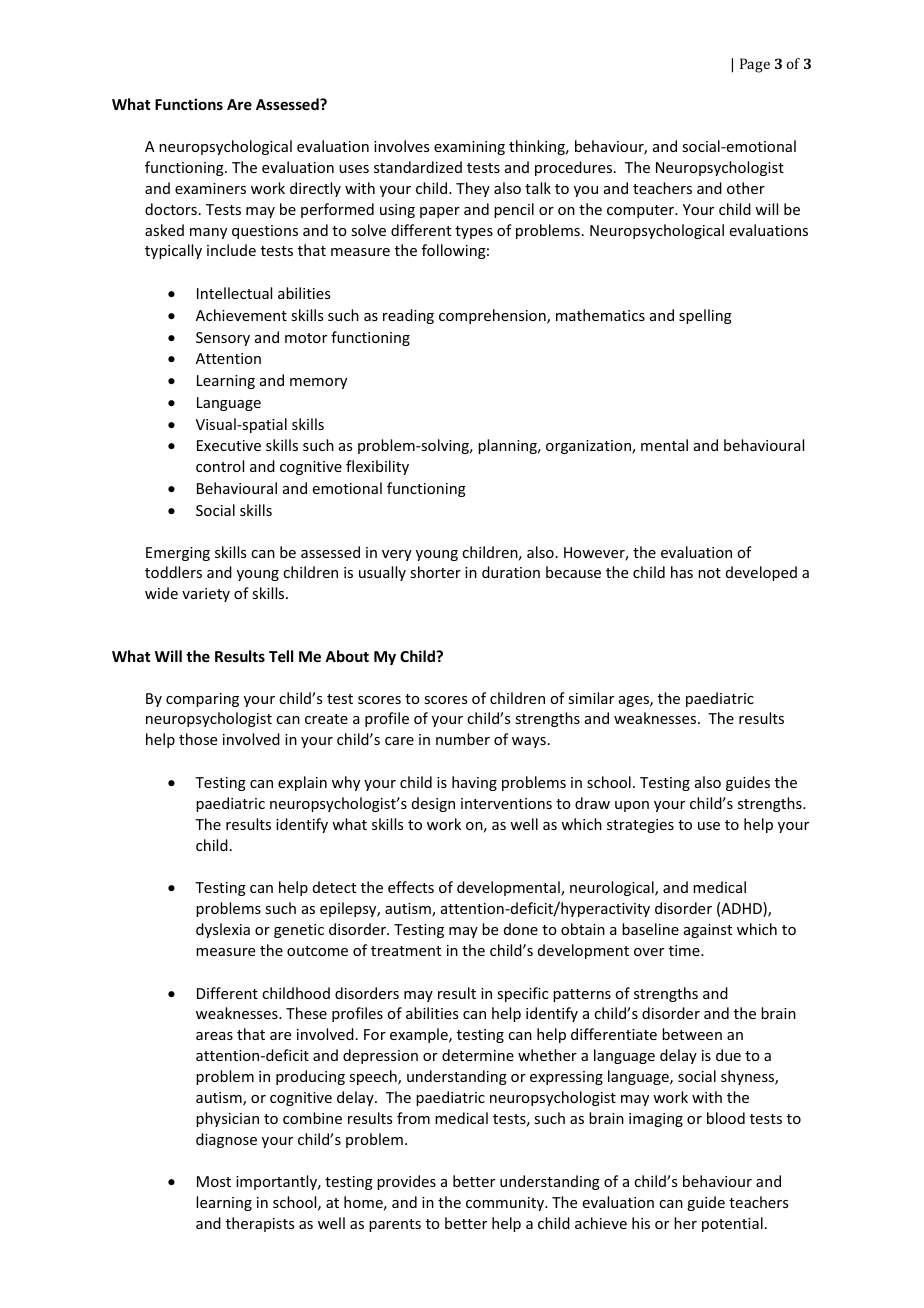 This screenshot has width=924, height=1308. What do you see at coordinates (223, 339) in the screenshot?
I see `Sensory` at bounding box center [223, 339].
